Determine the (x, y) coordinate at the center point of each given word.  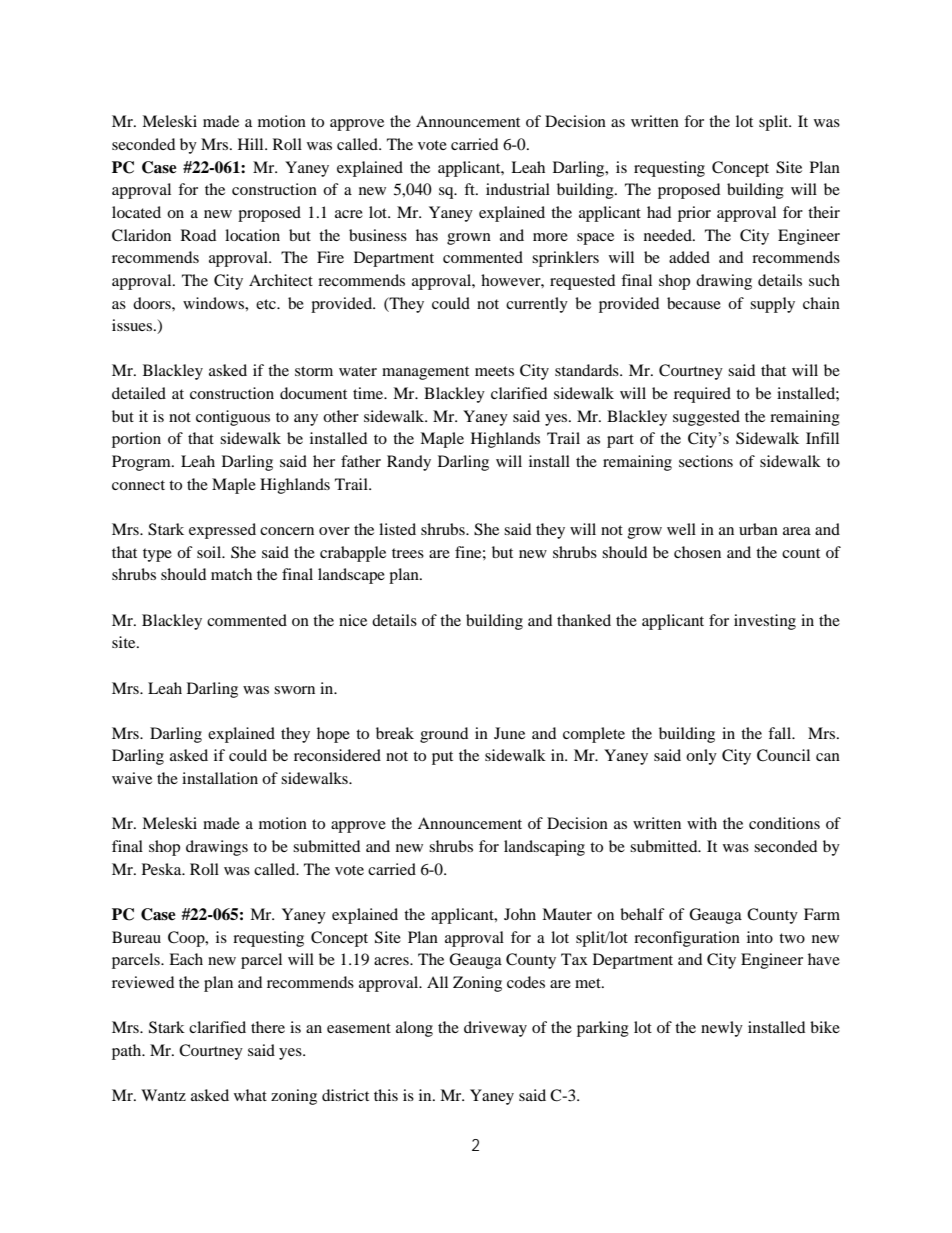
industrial (518, 189)
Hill (252, 144)
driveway (495, 1029)
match (231, 574)
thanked (584, 620)
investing (765, 622)
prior (694, 214)
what (250, 1095)
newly (722, 1029)
